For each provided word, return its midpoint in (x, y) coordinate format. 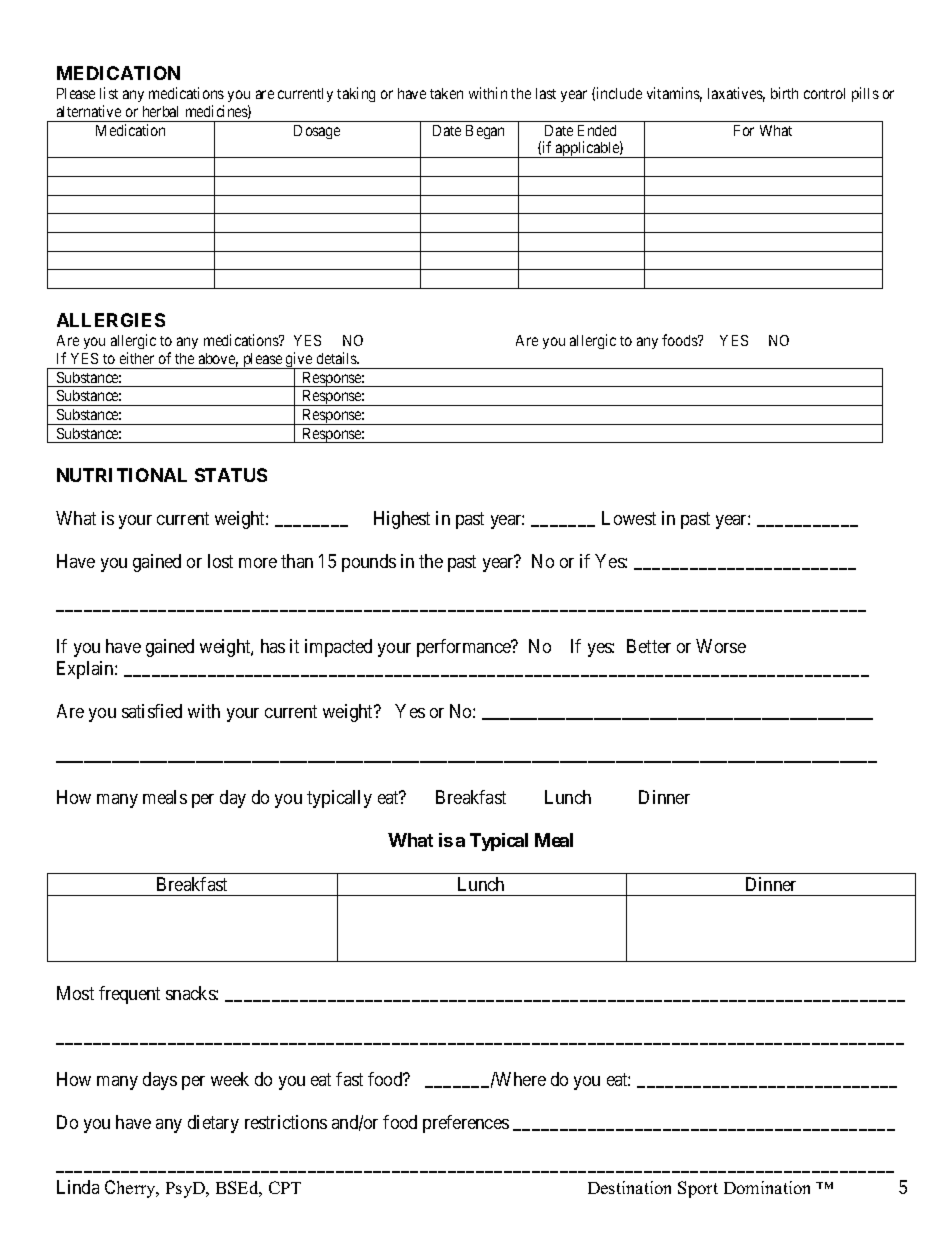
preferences (466, 1124)
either (137, 358)
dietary (213, 1124)
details (338, 358)
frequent (129, 995)
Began (485, 132)
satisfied (152, 711)
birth (784, 93)
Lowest (629, 518)
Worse (721, 646)
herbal (160, 111)
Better (649, 646)
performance (465, 648)
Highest (402, 520)
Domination (767, 1187)
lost (220, 561)
